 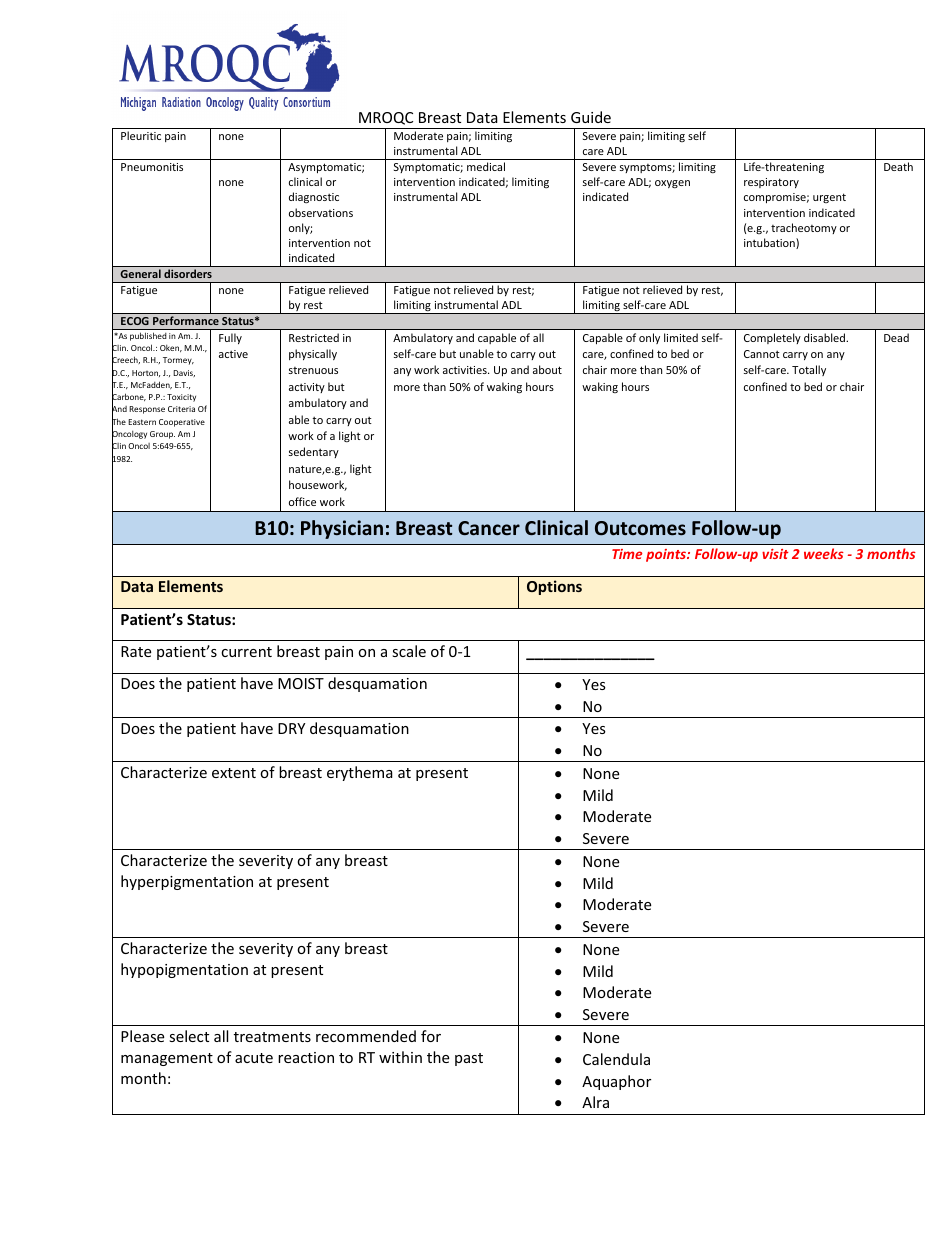 I want to click on acute, so click(x=254, y=1058).
